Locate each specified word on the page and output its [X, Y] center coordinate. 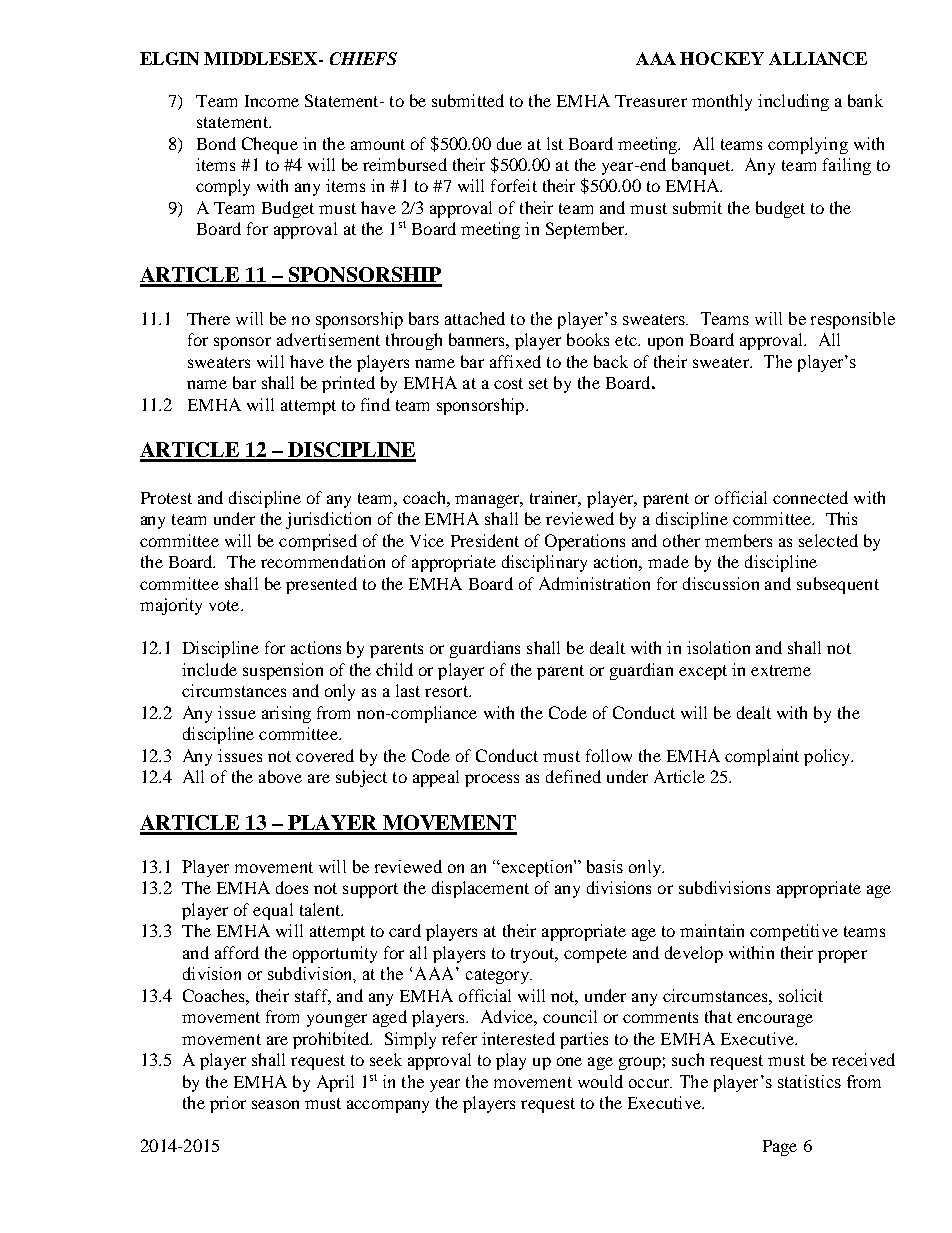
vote [225, 605]
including [793, 102]
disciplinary [544, 563]
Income [272, 101]
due [509, 143]
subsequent [838, 585]
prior [228, 1104]
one [569, 1061]
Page [780, 1148]
